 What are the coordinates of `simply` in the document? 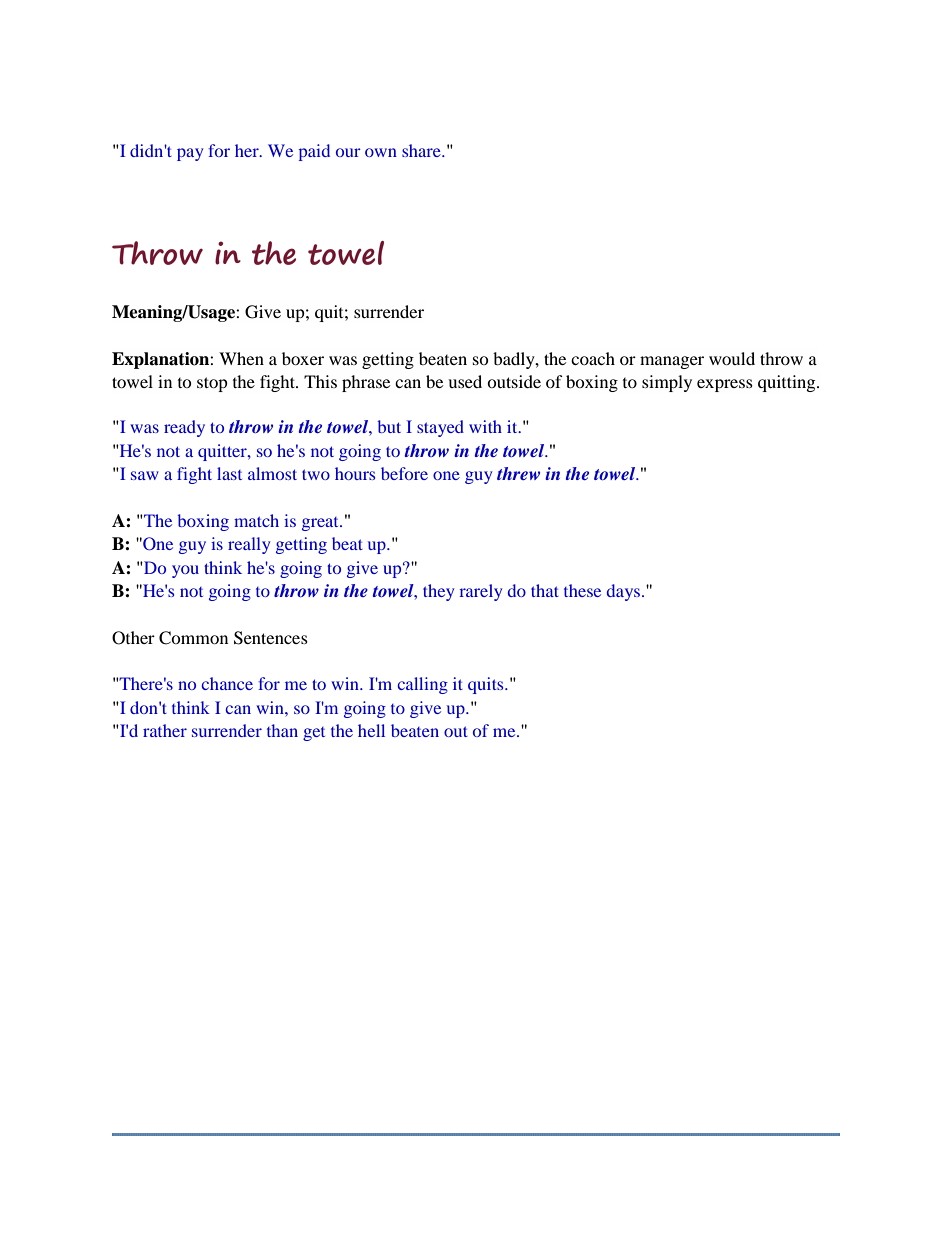 It's located at (667, 383).
